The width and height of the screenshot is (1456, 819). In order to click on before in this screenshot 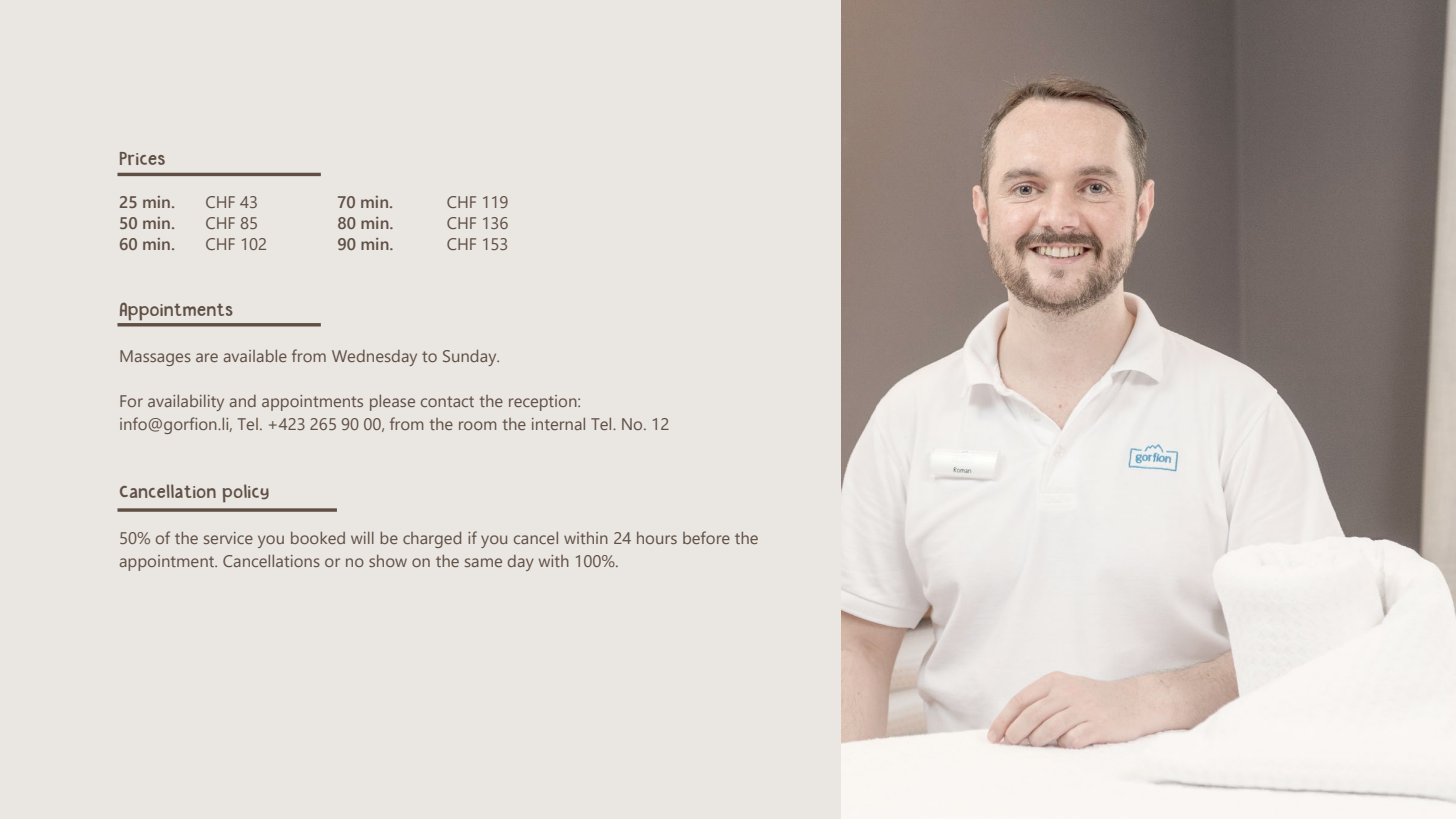, I will do `click(706, 537)`.
